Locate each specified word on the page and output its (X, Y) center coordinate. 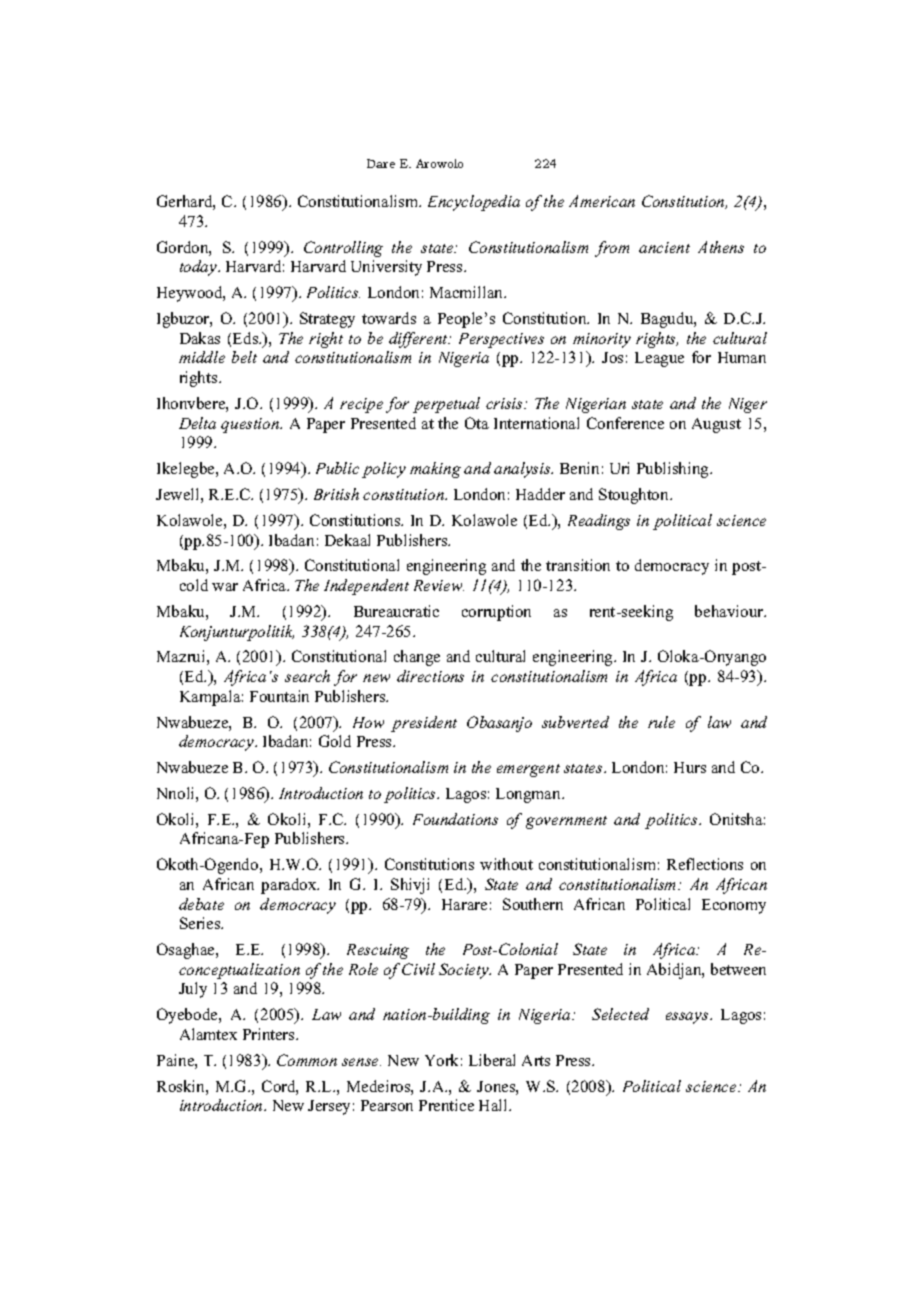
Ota (477, 423)
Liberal (492, 1060)
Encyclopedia (474, 203)
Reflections (705, 864)
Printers (270, 1034)
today (200, 268)
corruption (496, 613)
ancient (664, 247)
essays (688, 1018)
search (307, 676)
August (716, 425)
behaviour (730, 611)
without (506, 864)
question (251, 425)
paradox (290, 886)
